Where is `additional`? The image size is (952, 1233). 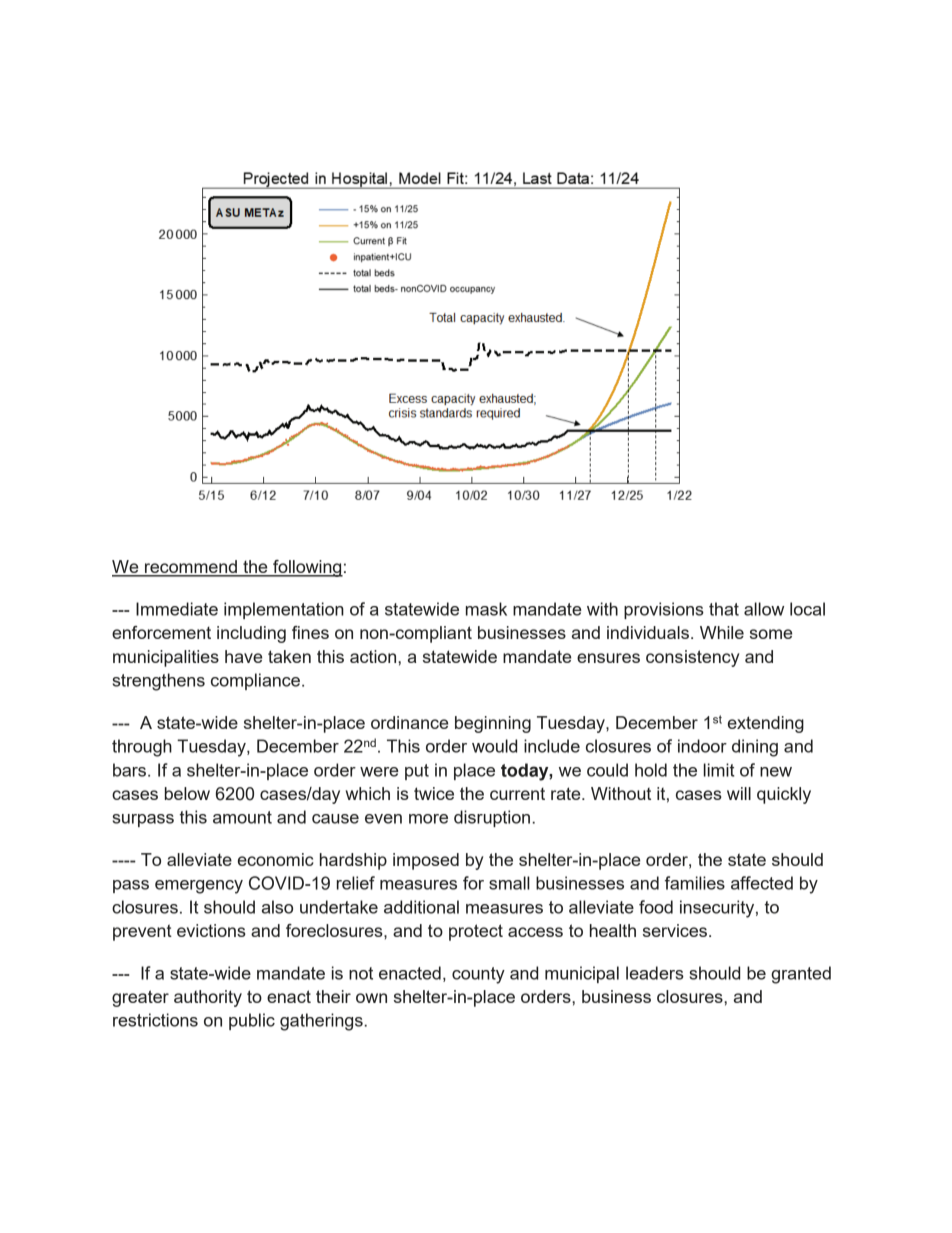 additional is located at coordinates (421, 907).
